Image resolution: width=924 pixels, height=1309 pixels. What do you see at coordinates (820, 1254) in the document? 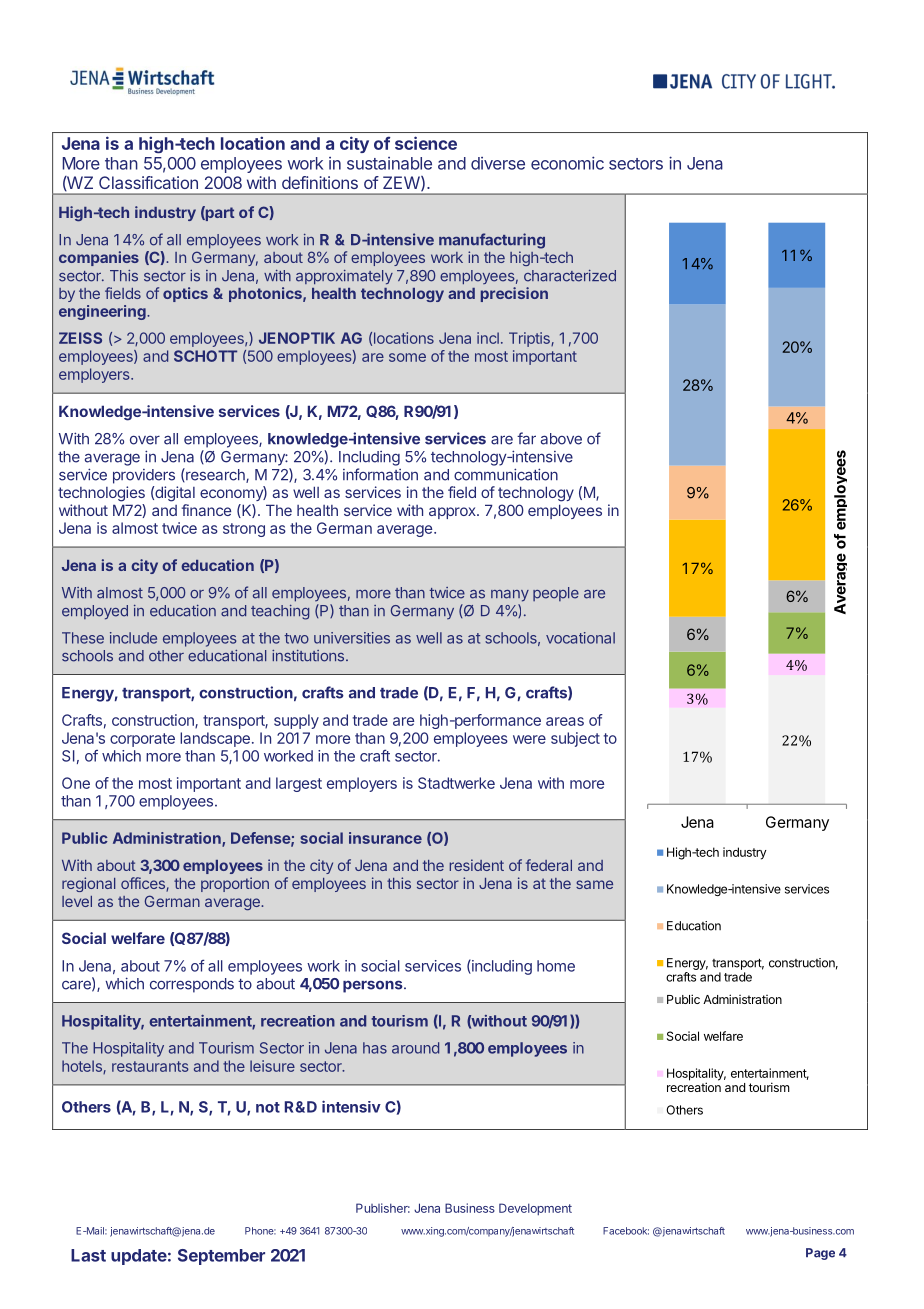
I see `Page` at bounding box center [820, 1254].
